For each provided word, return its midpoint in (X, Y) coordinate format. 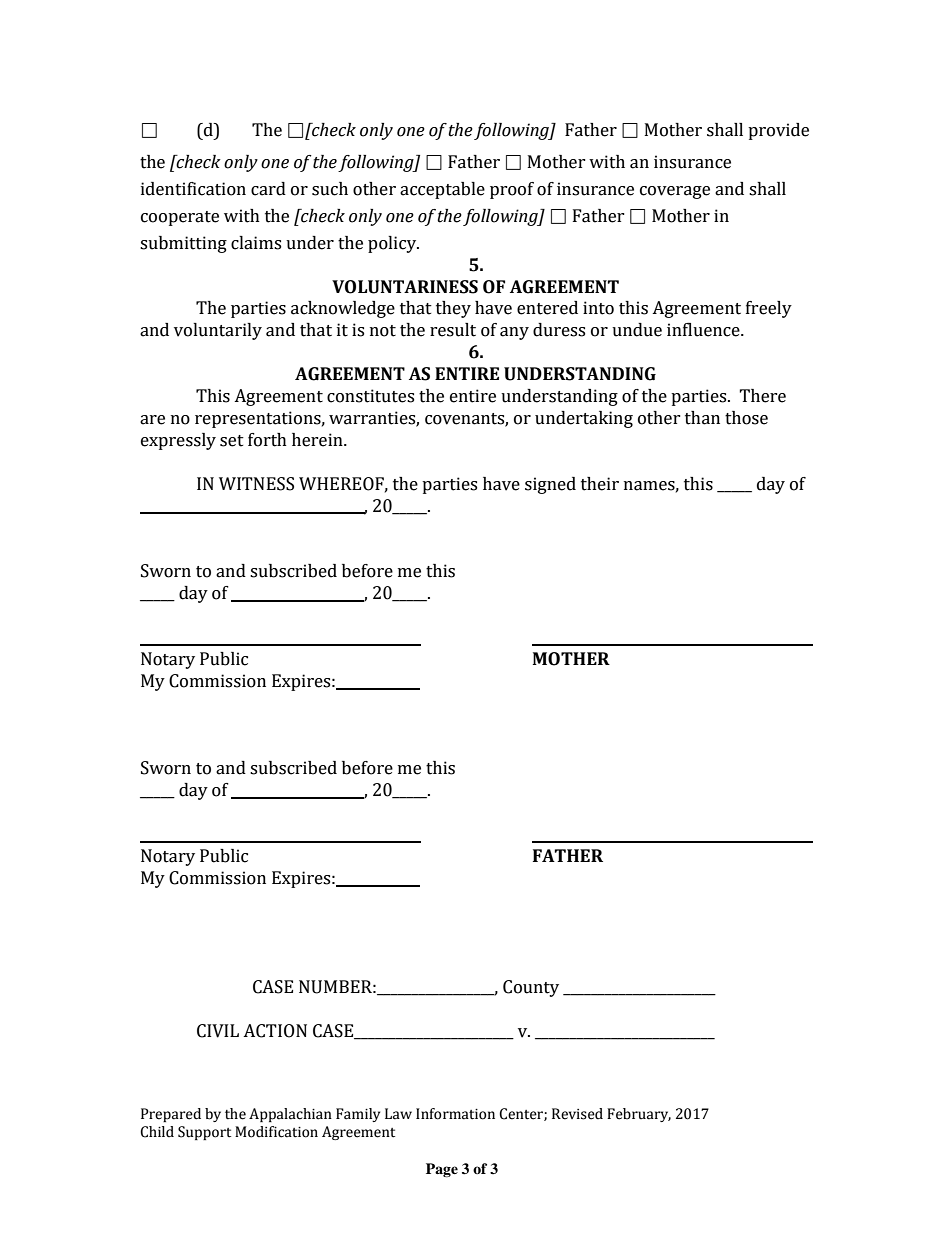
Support (204, 1133)
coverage (675, 192)
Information (455, 1114)
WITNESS (256, 484)
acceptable (442, 190)
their (600, 484)
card (268, 189)
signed (550, 485)
